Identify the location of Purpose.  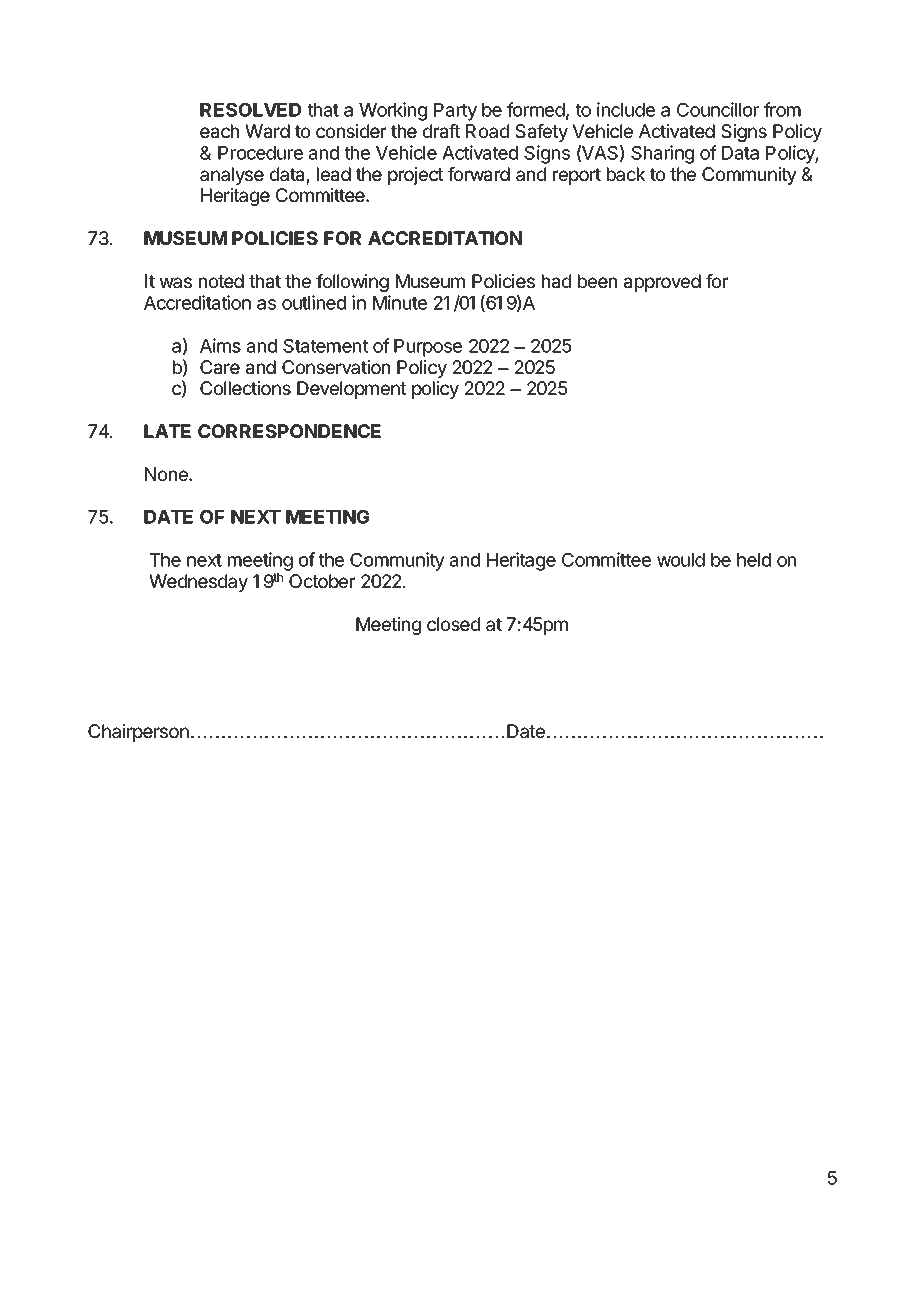
(428, 348).
